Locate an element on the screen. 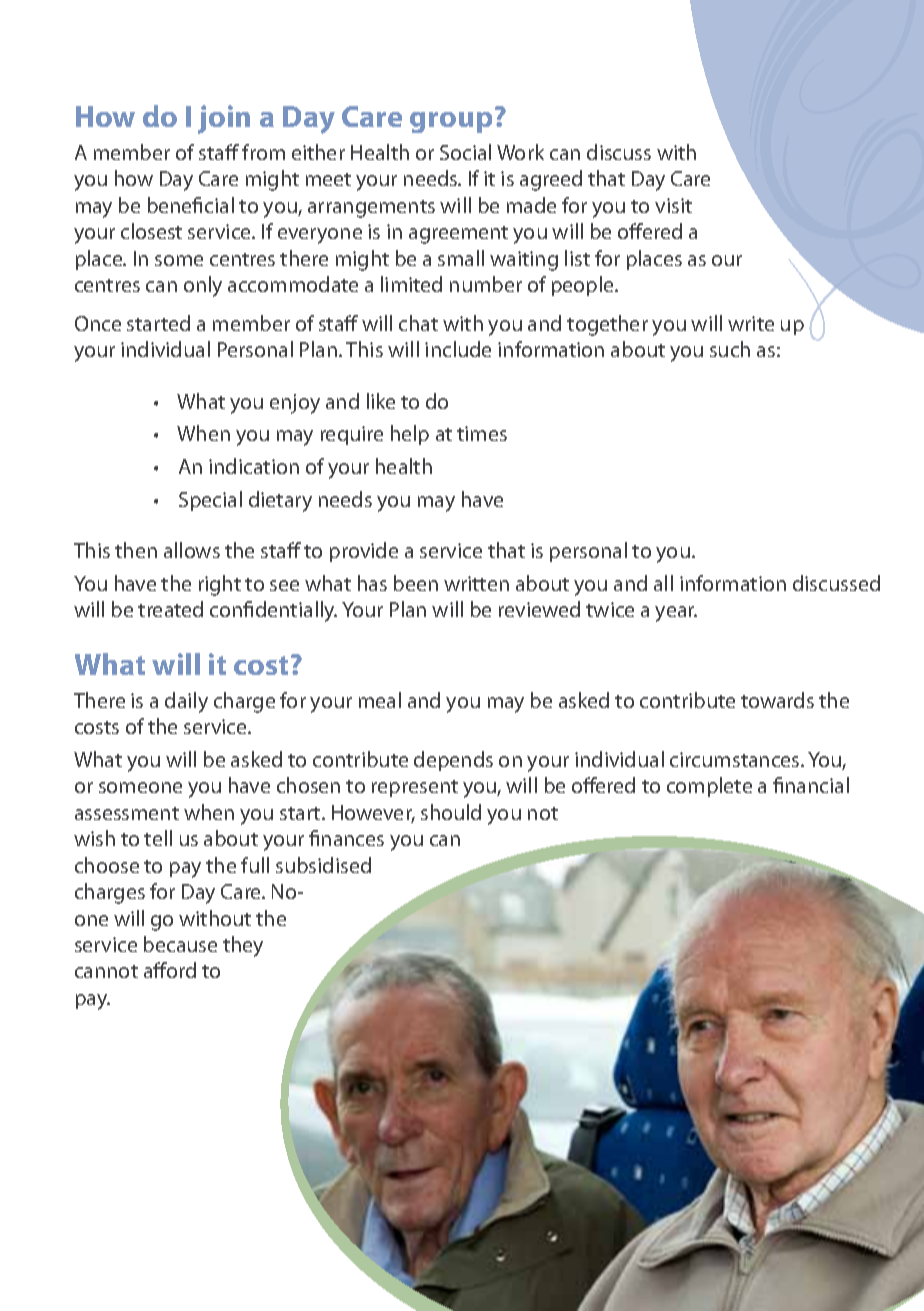  join is located at coordinates (224, 119).
